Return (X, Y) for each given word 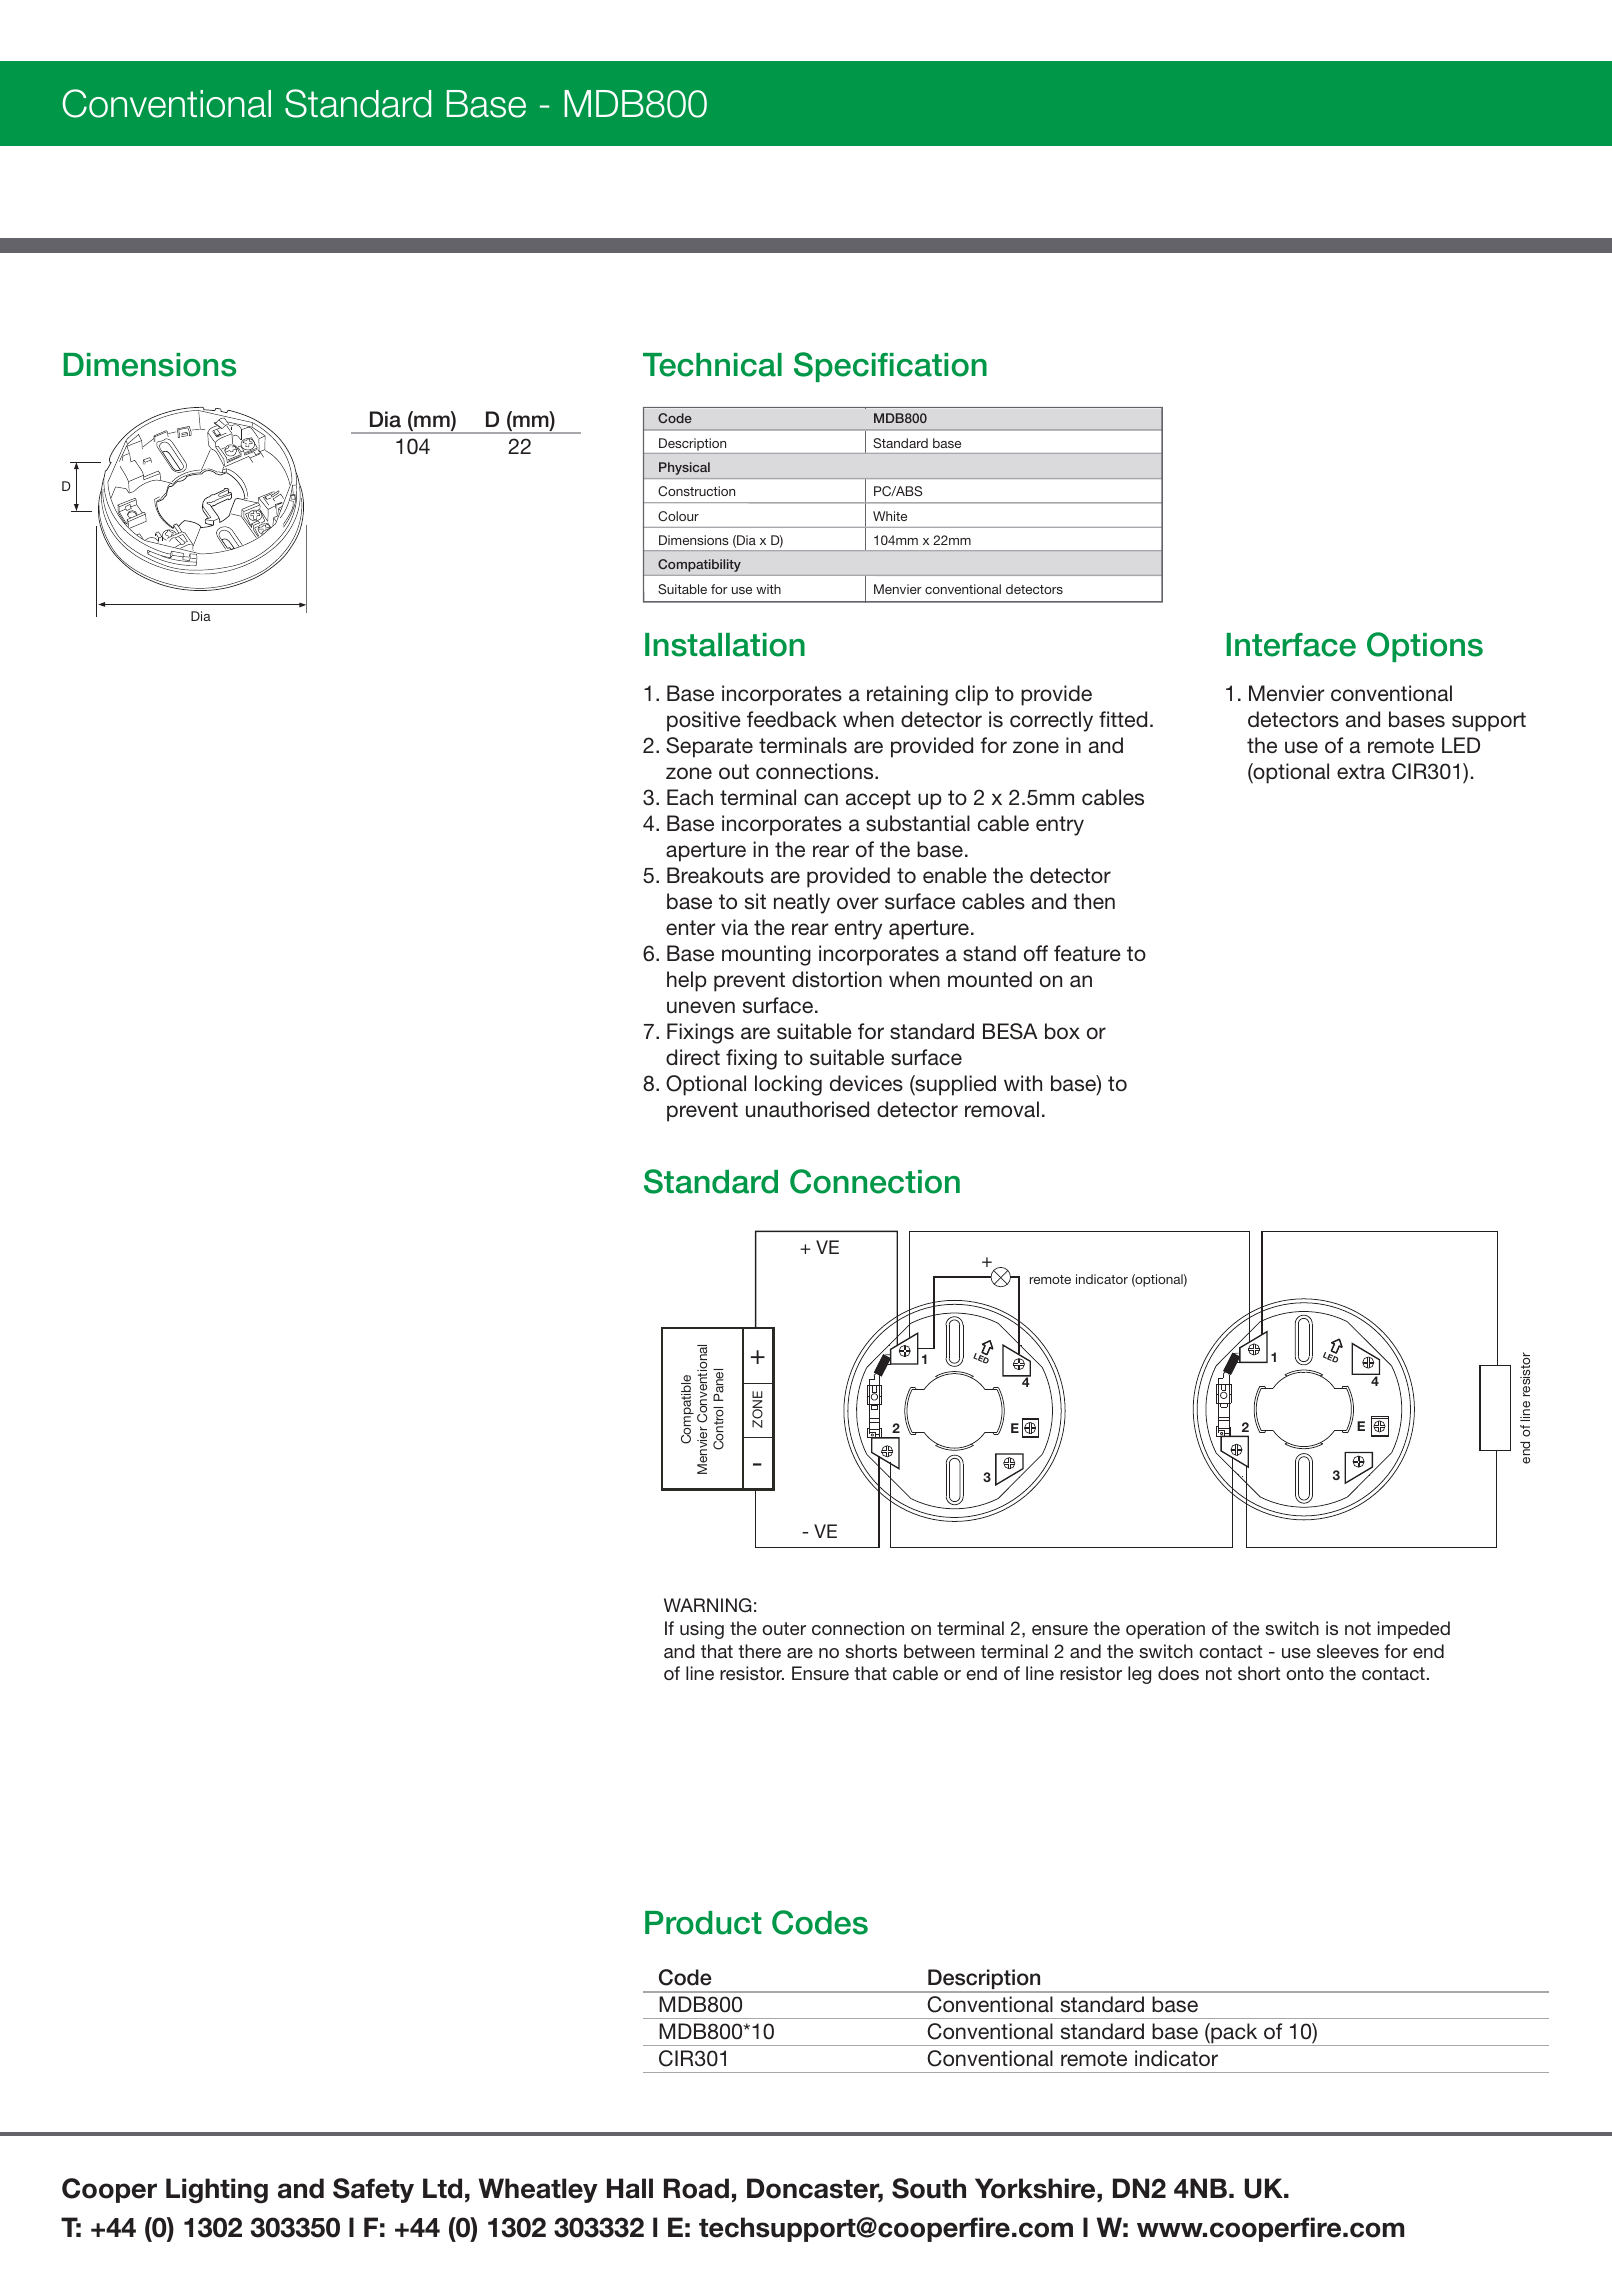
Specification (890, 367)
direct (693, 1057)
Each (690, 797)
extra (1361, 771)
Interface (1291, 645)
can (821, 799)
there (759, 1651)
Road (696, 2188)
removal (1002, 1109)
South (929, 2188)
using (702, 1630)
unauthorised (807, 1109)
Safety (373, 2190)
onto (1305, 1673)
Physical (684, 468)
